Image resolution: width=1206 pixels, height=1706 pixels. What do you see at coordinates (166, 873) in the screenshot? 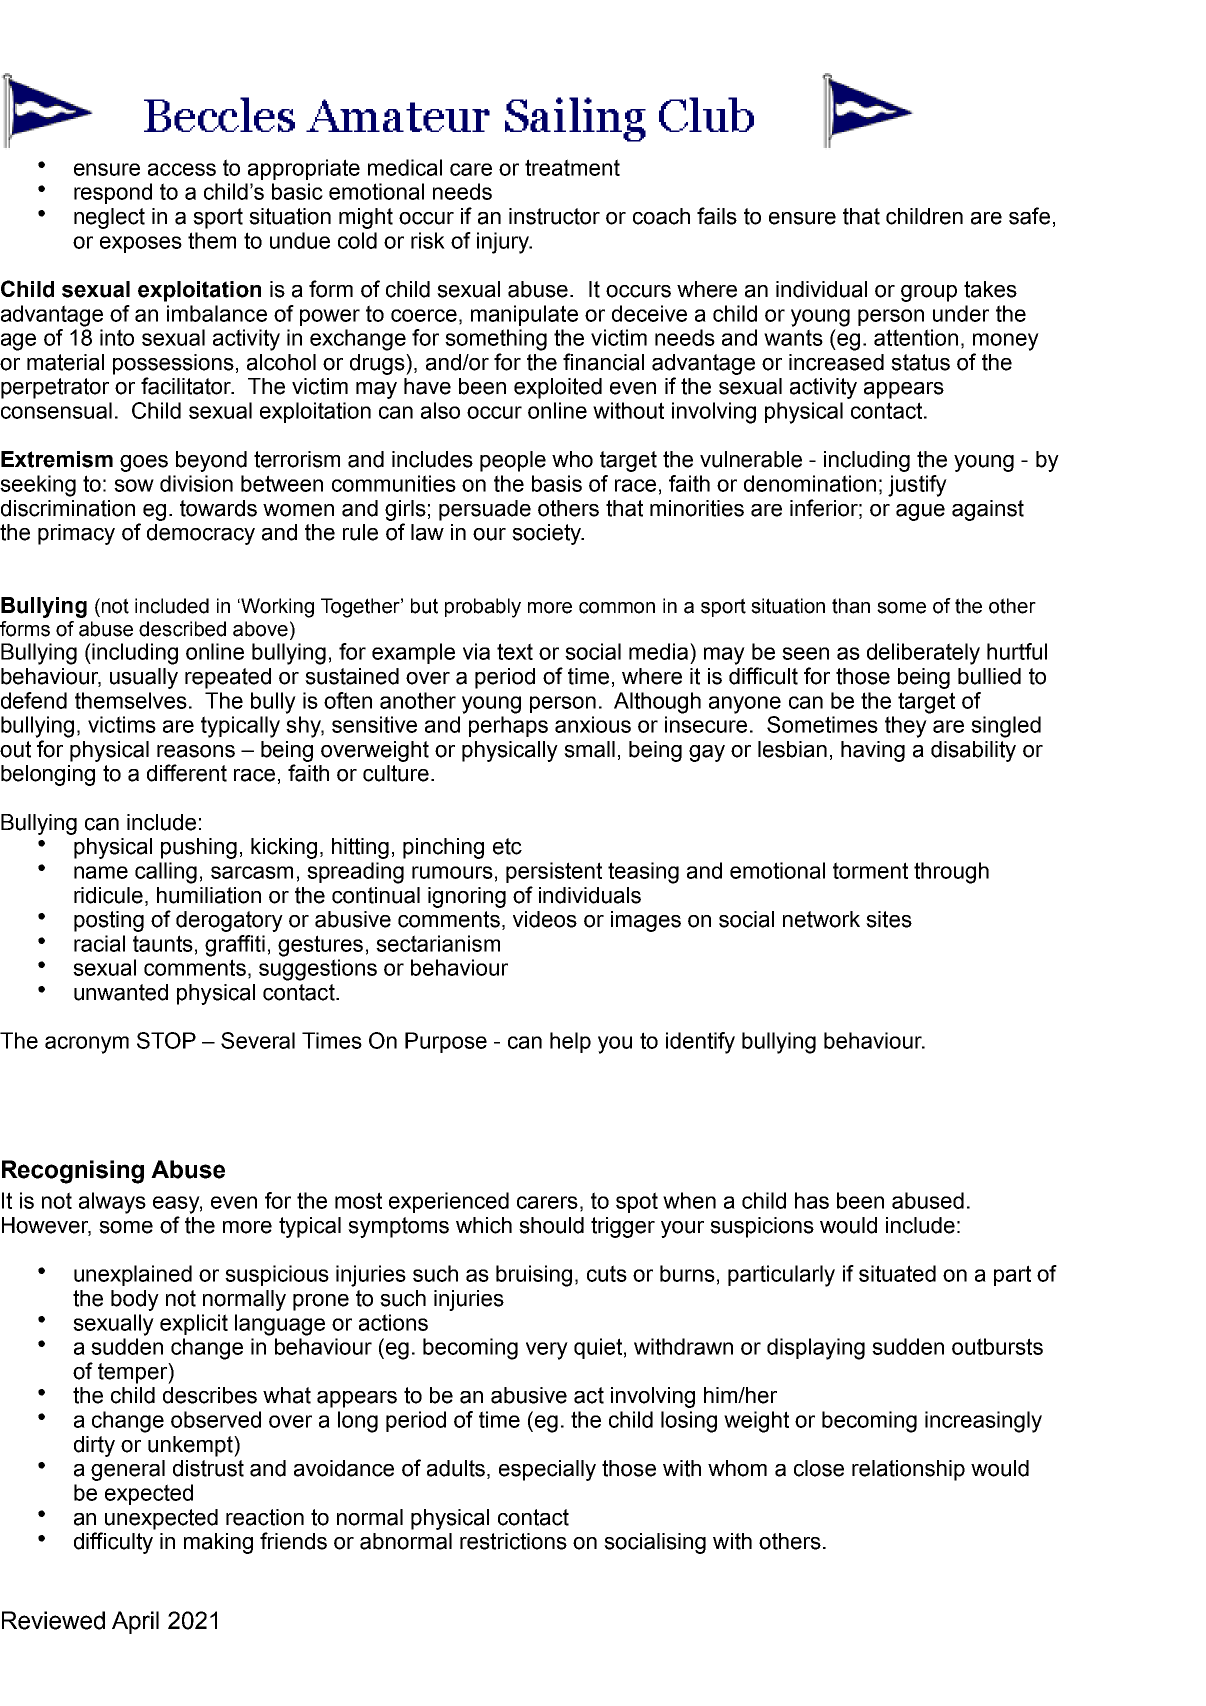
I see `calling` at bounding box center [166, 873].
